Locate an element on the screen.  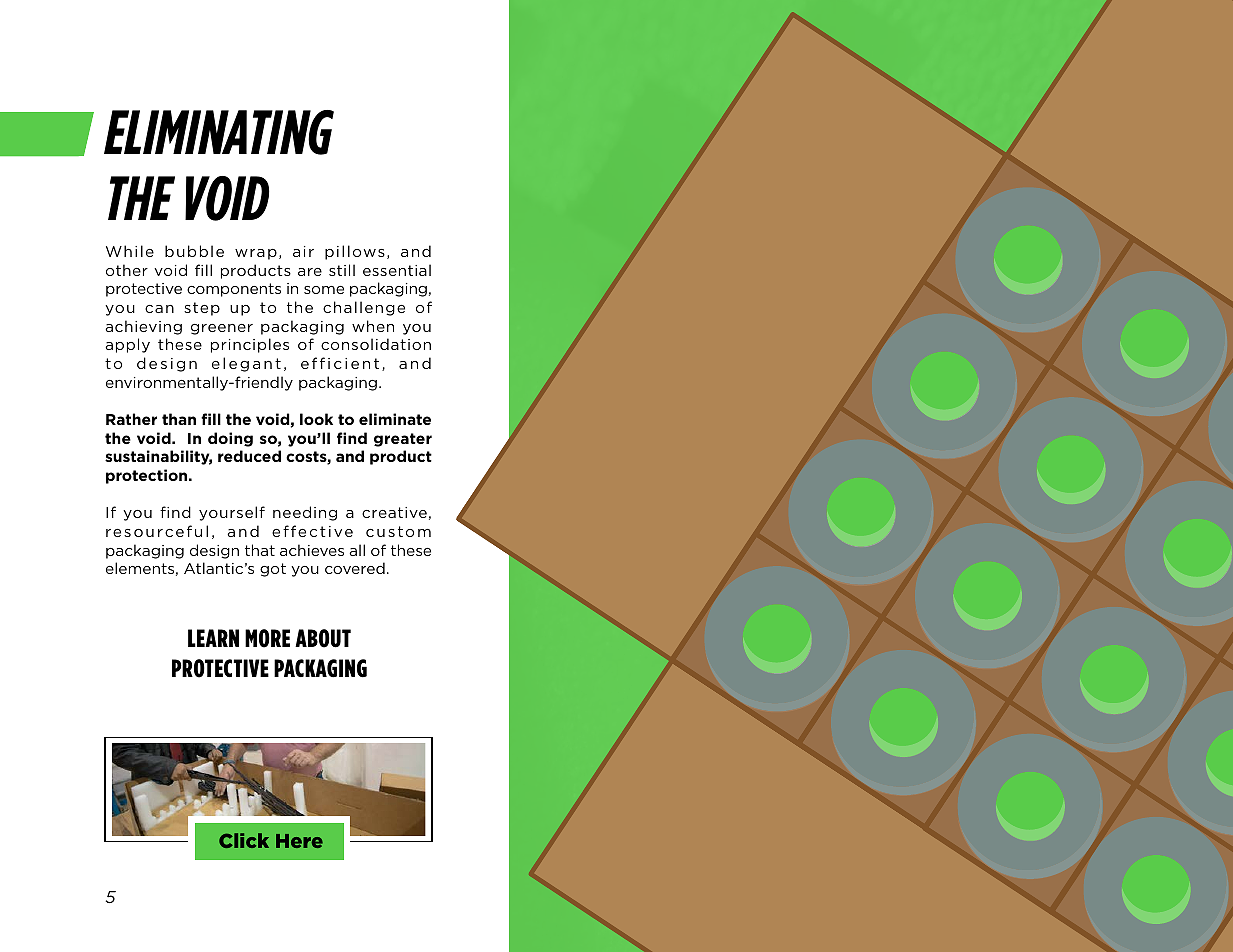
MORE is located at coordinates (267, 638).
